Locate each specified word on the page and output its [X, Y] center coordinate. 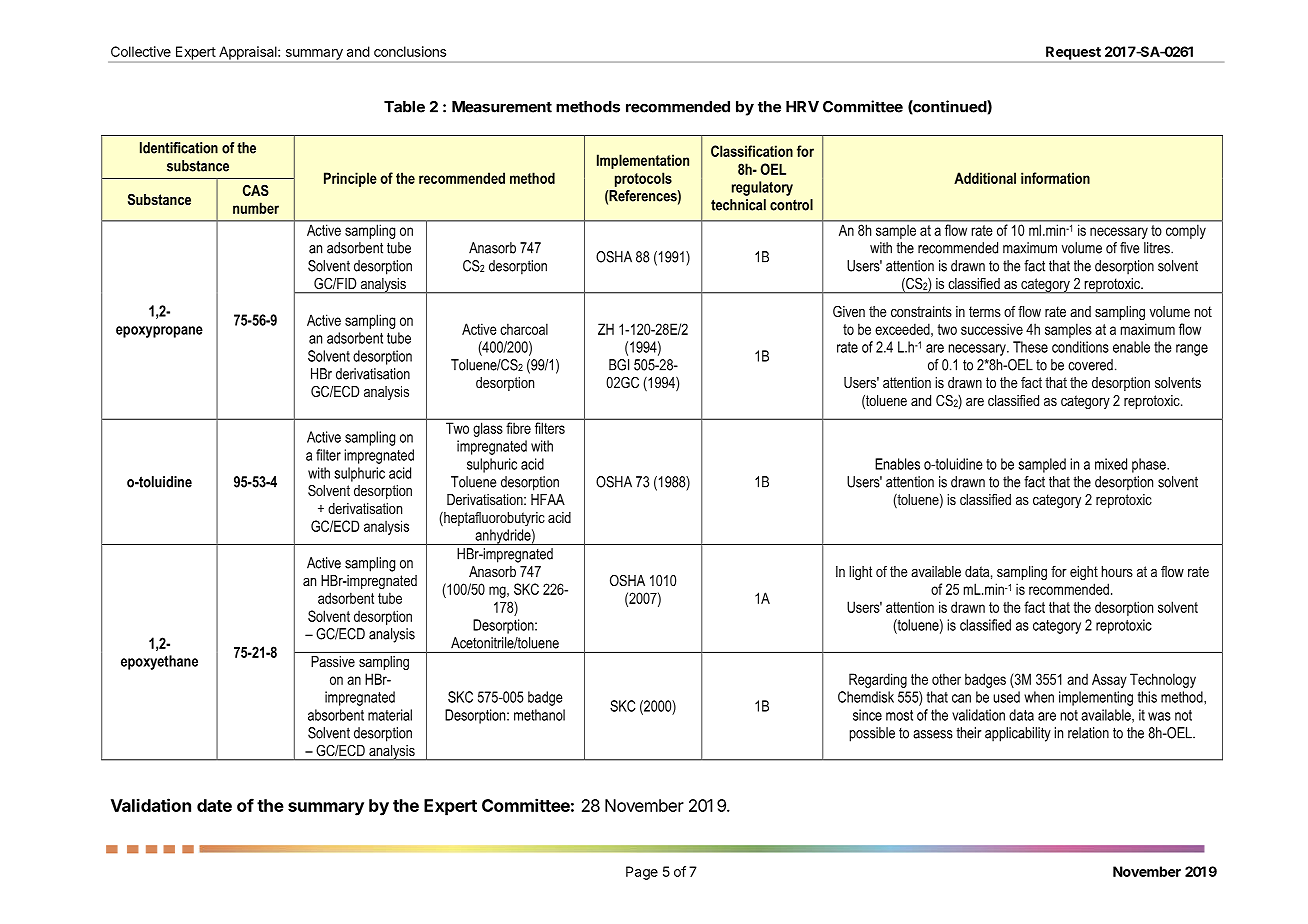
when [1039, 697]
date [214, 805]
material [390, 715]
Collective [141, 51]
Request [1073, 53]
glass [488, 430]
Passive [333, 661]
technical [738, 205]
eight [1084, 573]
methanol [539, 715]
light [860, 573]
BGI [619, 365]
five [1129, 248]
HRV [802, 107]
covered [1090, 365]
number [256, 208]
